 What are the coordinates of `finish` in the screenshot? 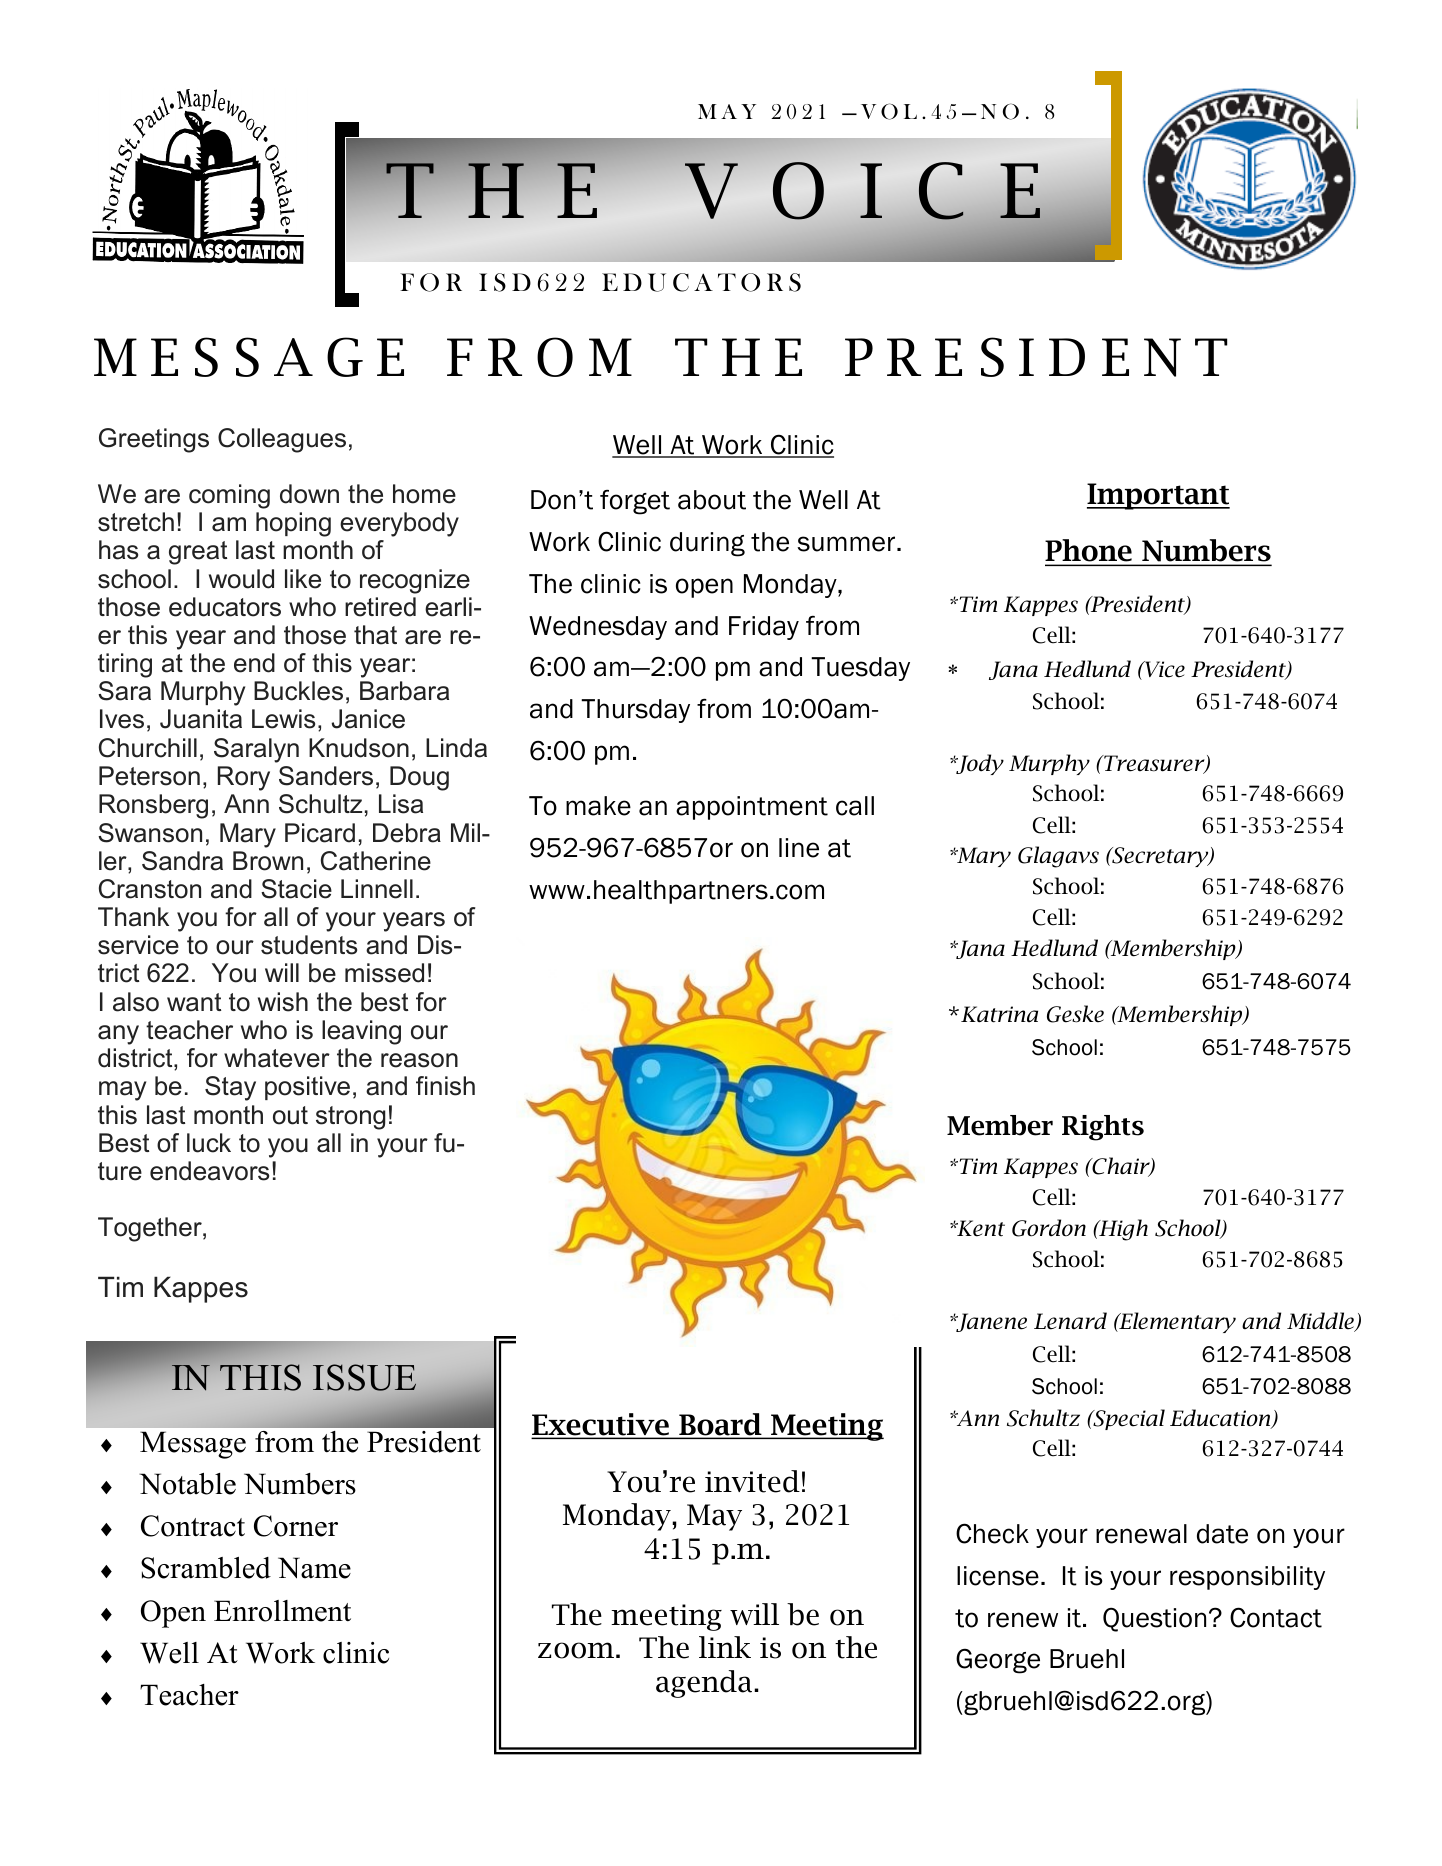 It's located at (445, 1086).
